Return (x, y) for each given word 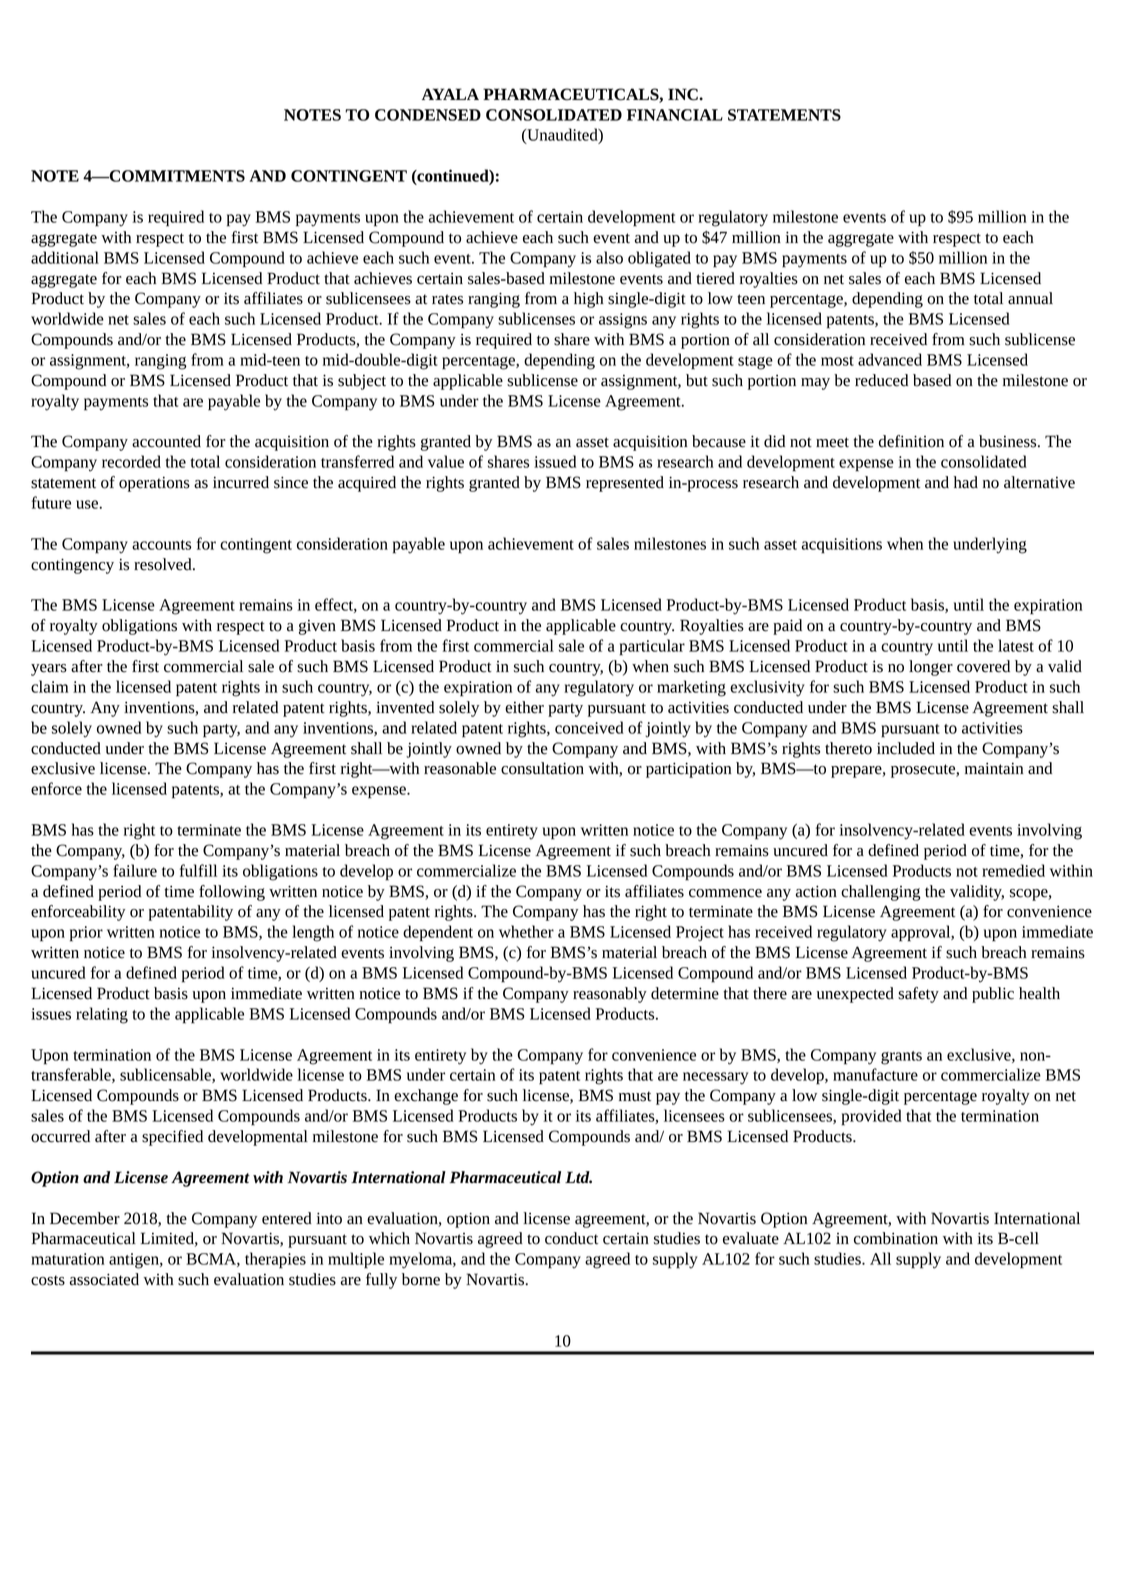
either (524, 707)
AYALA (450, 94)
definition (911, 441)
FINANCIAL (675, 115)
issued (555, 461)
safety (918, 995)
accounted (166, 441)
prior (86, 934)
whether (526, 931)
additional (65, 257)
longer (931, 668)
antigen (135, 1261)
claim (49, 686)
